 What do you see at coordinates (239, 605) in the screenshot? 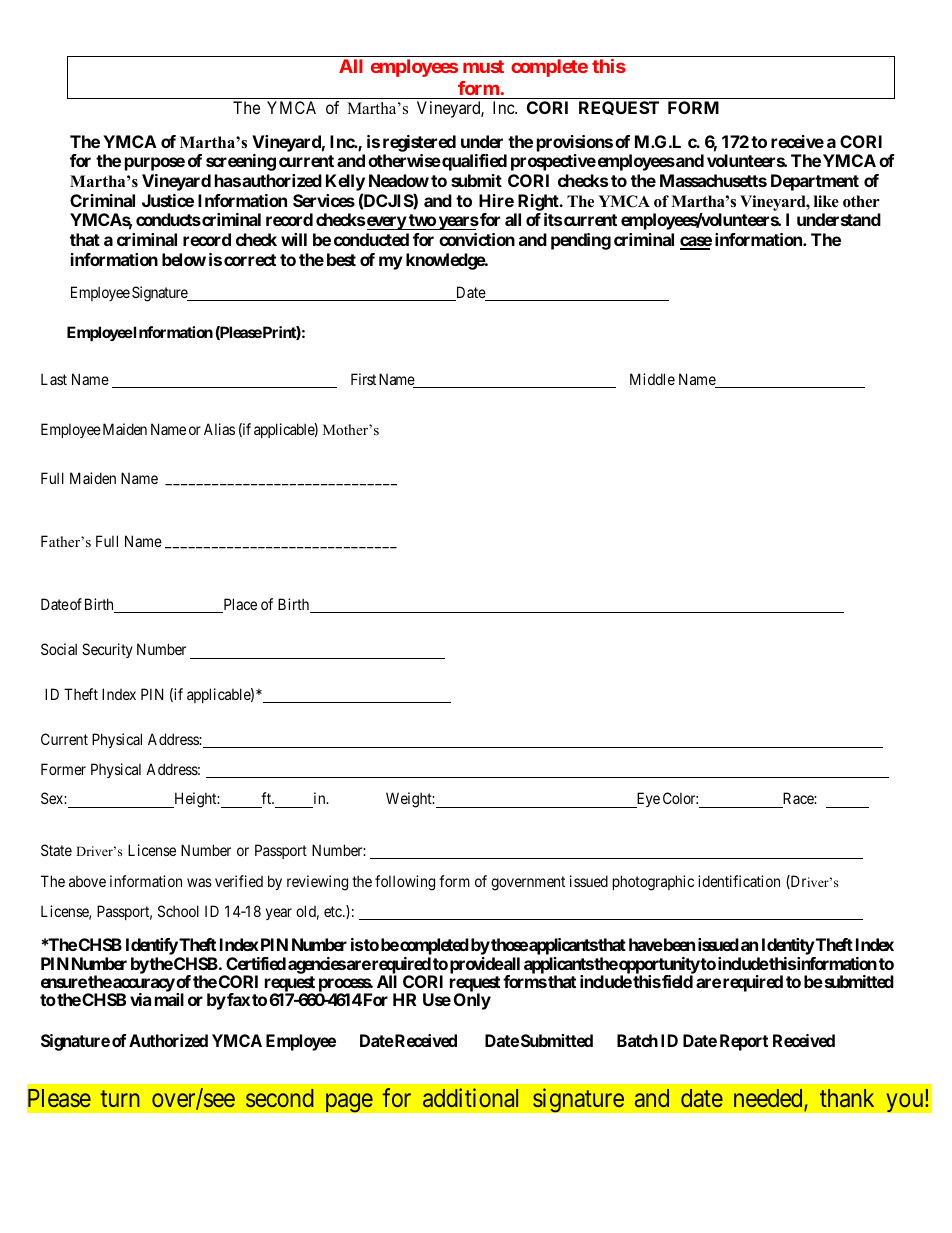
I see `Place` at bounding box center [239, 605].
